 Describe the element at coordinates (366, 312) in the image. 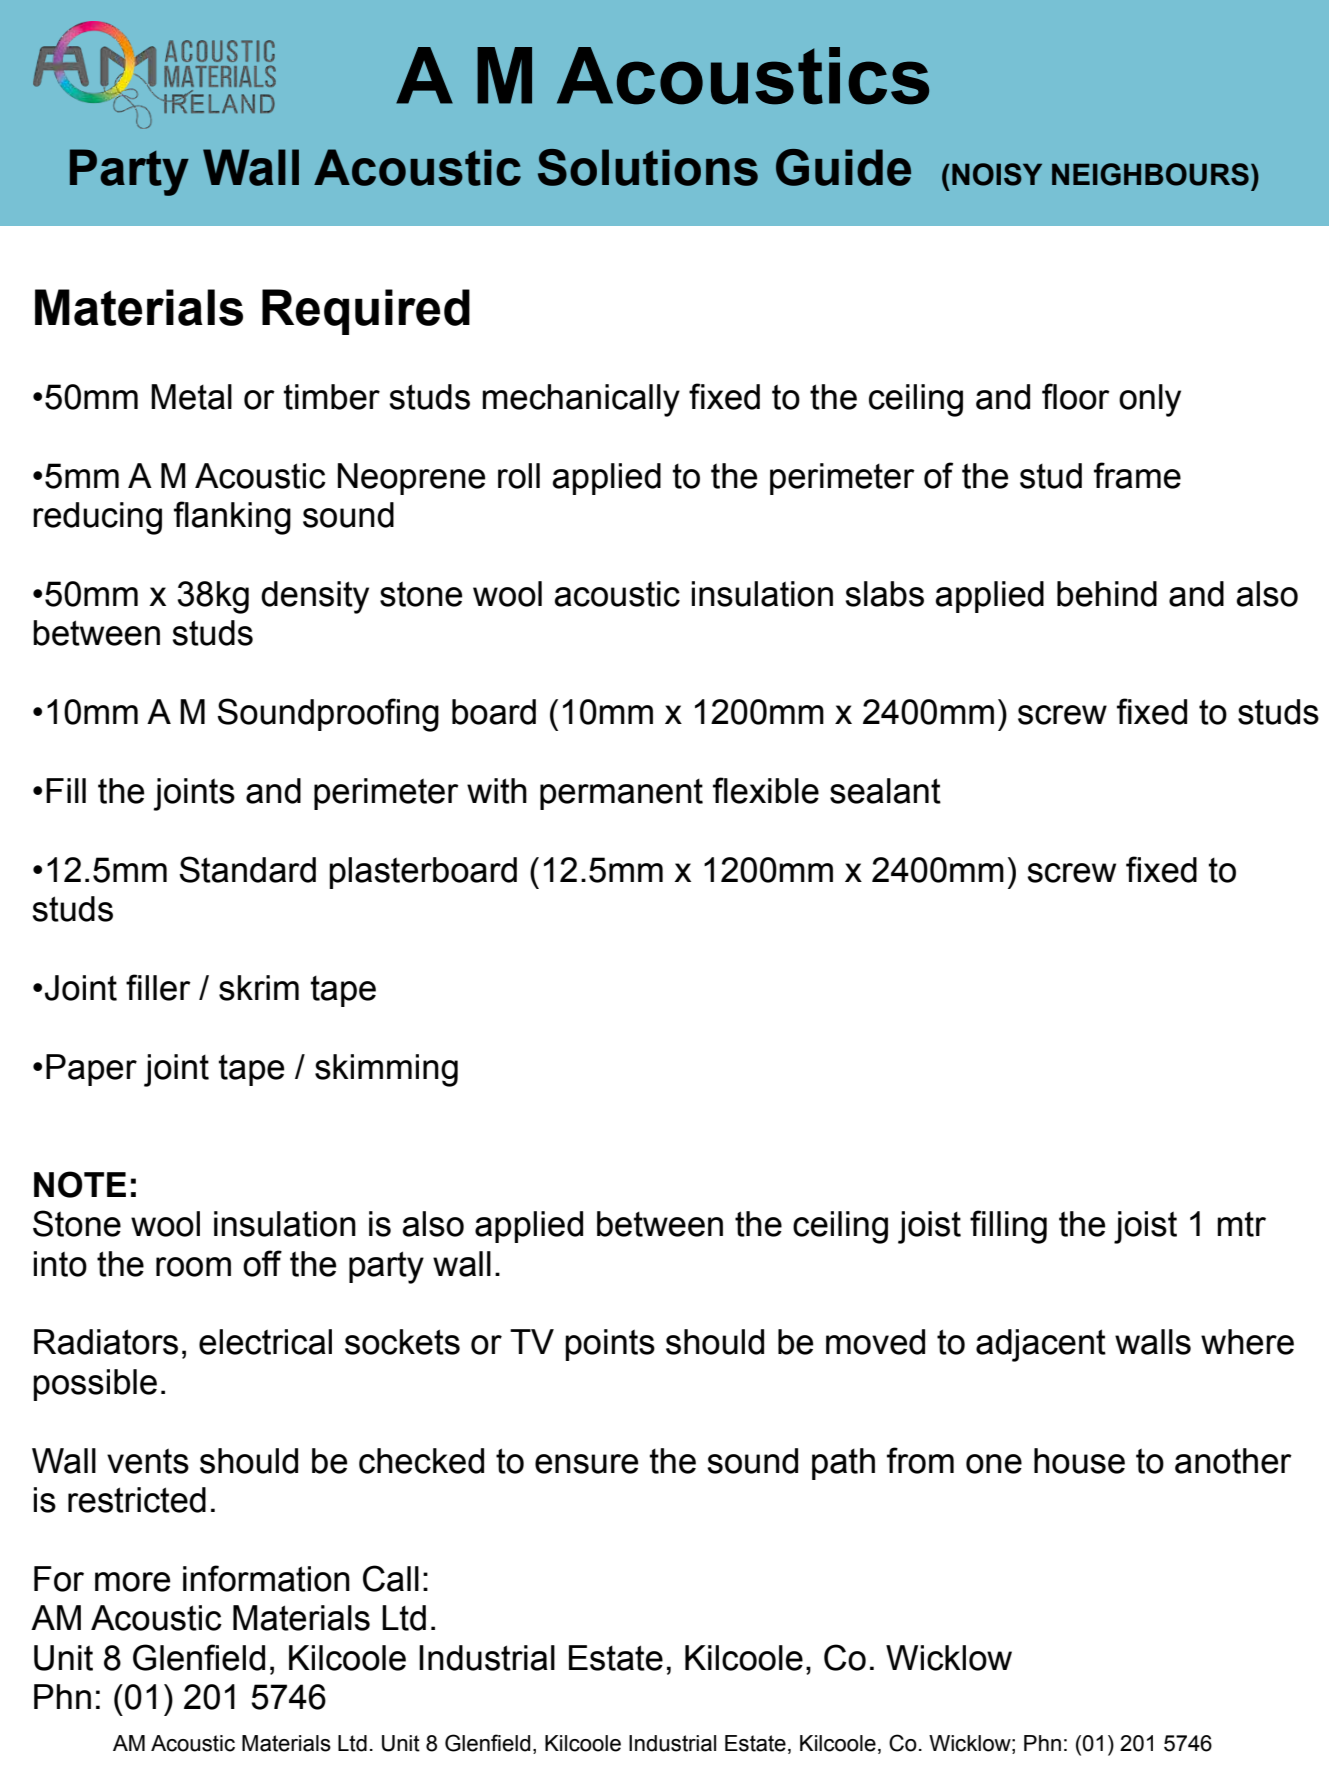

I see `Required` at that location.
